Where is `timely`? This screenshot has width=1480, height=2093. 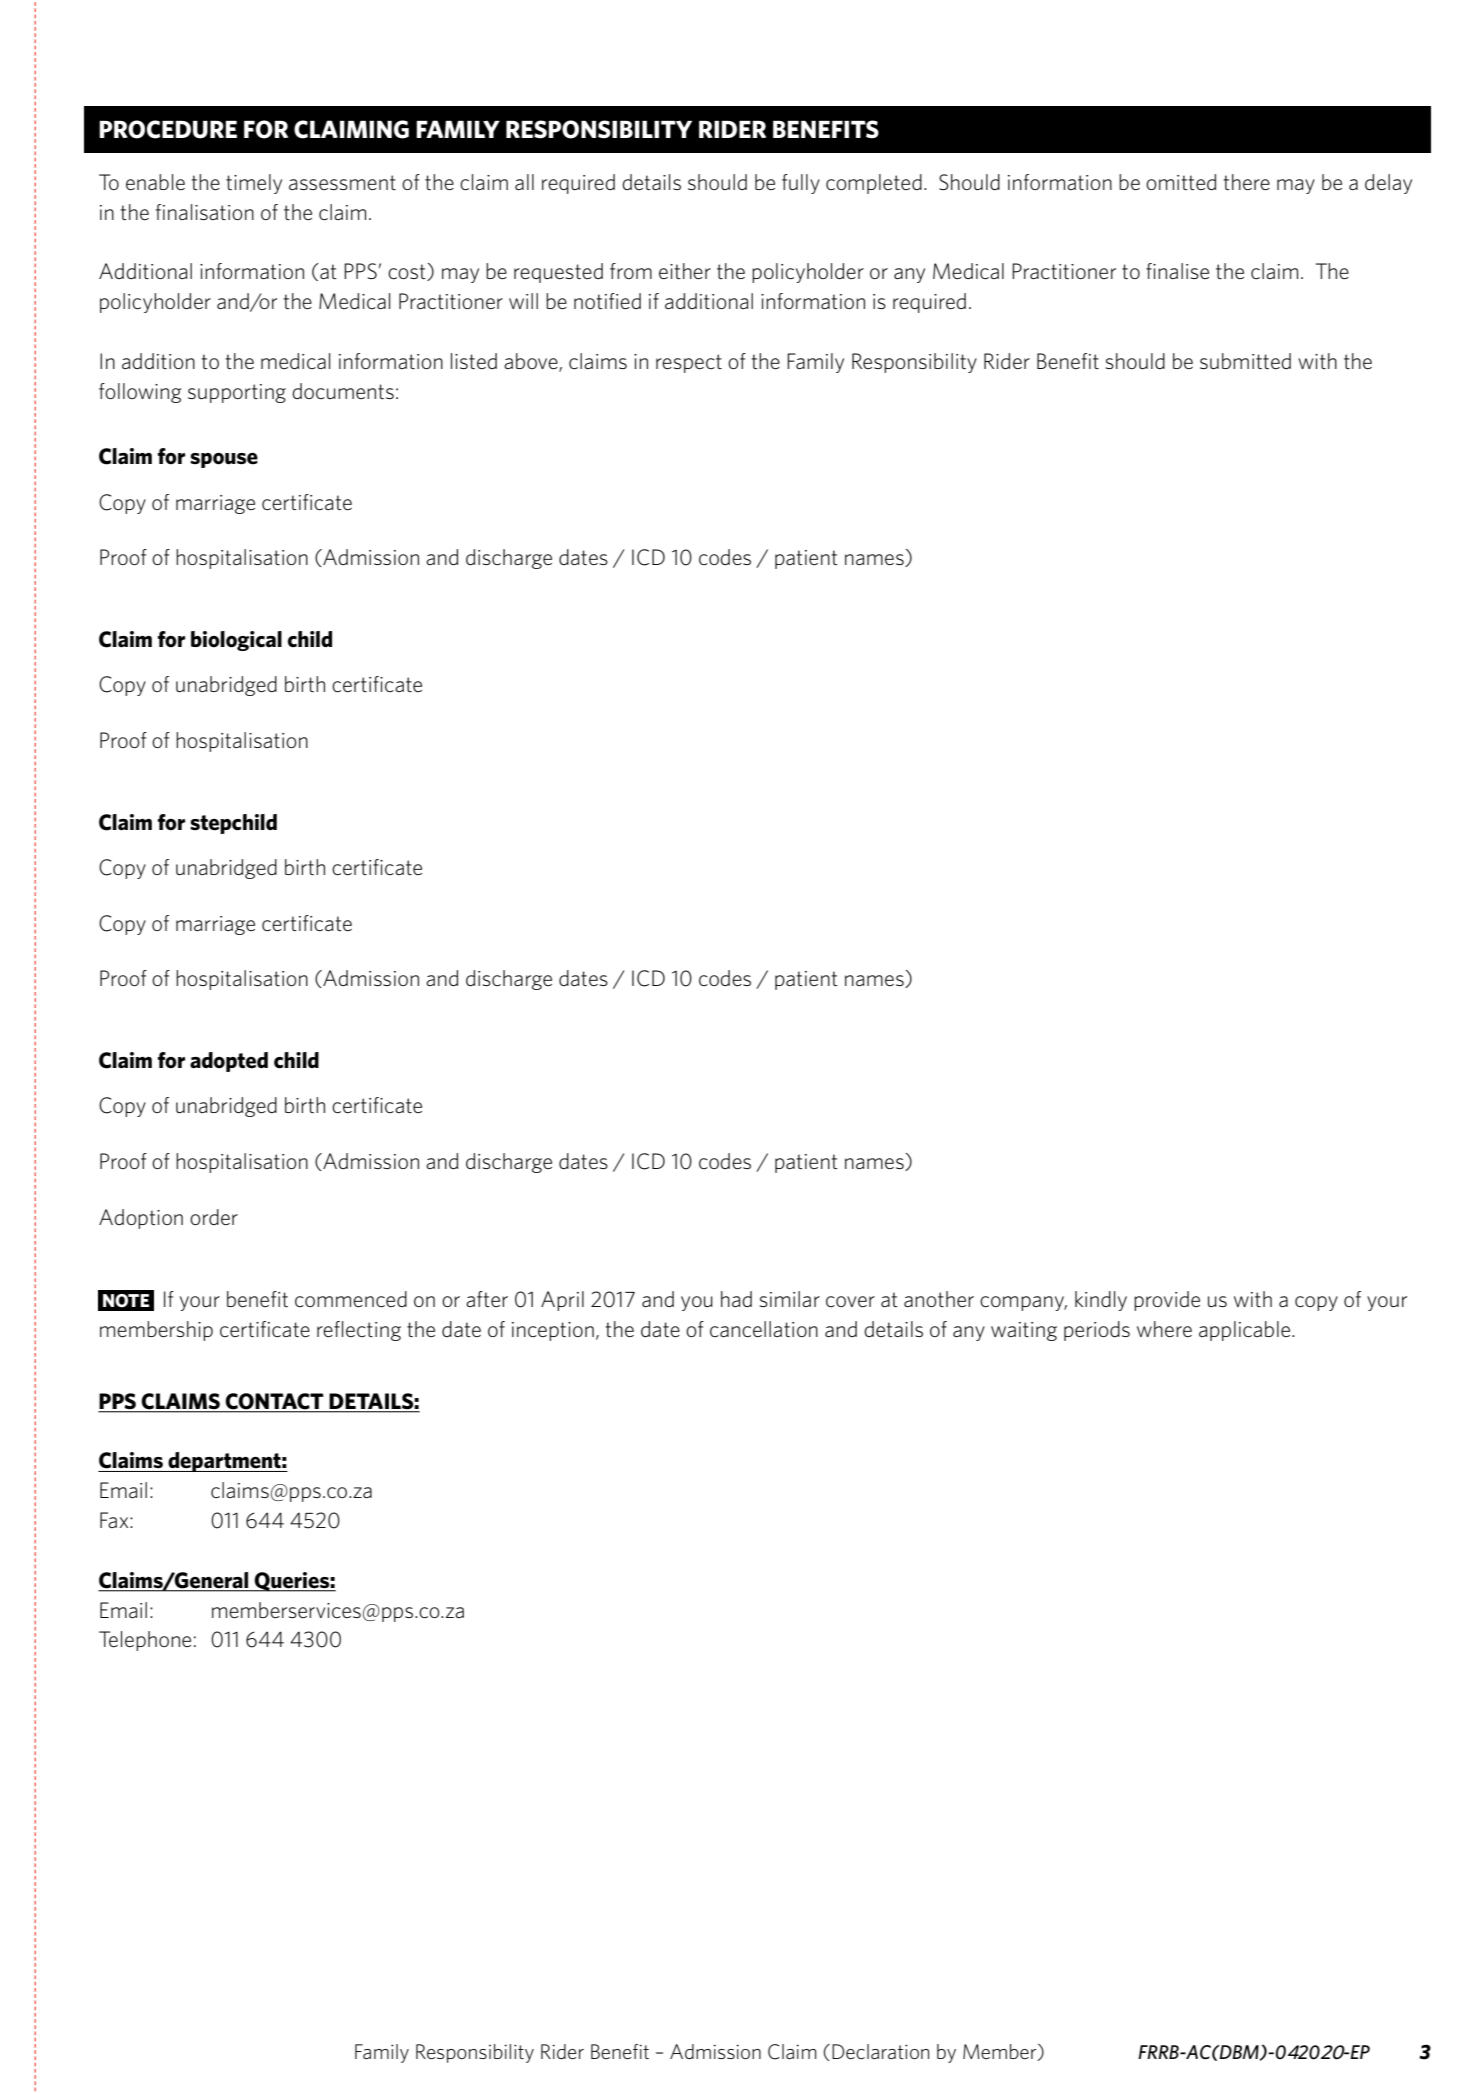 timely is located at coordinates (254, 184).
